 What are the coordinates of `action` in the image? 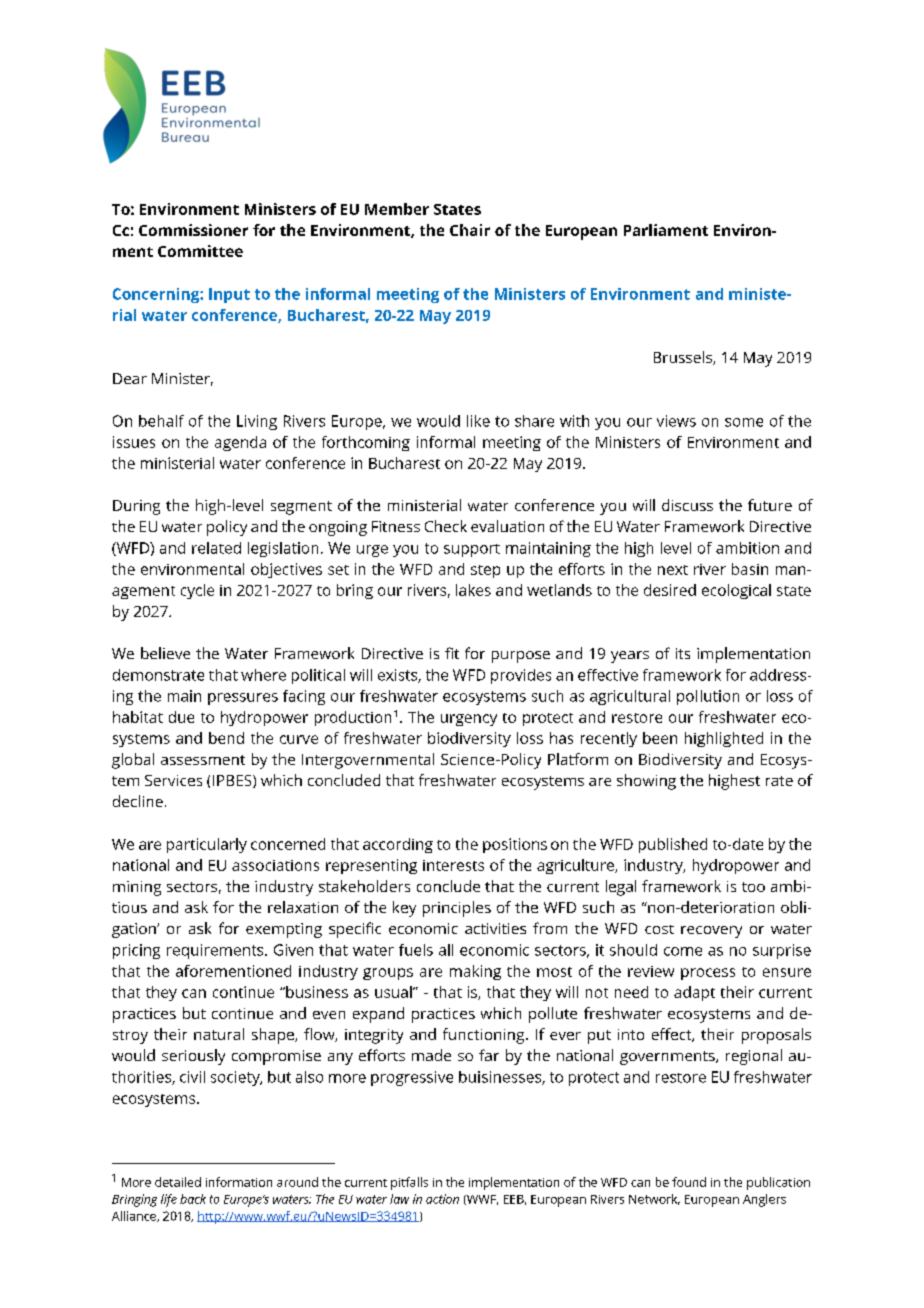 It's located at (442, 1199).
